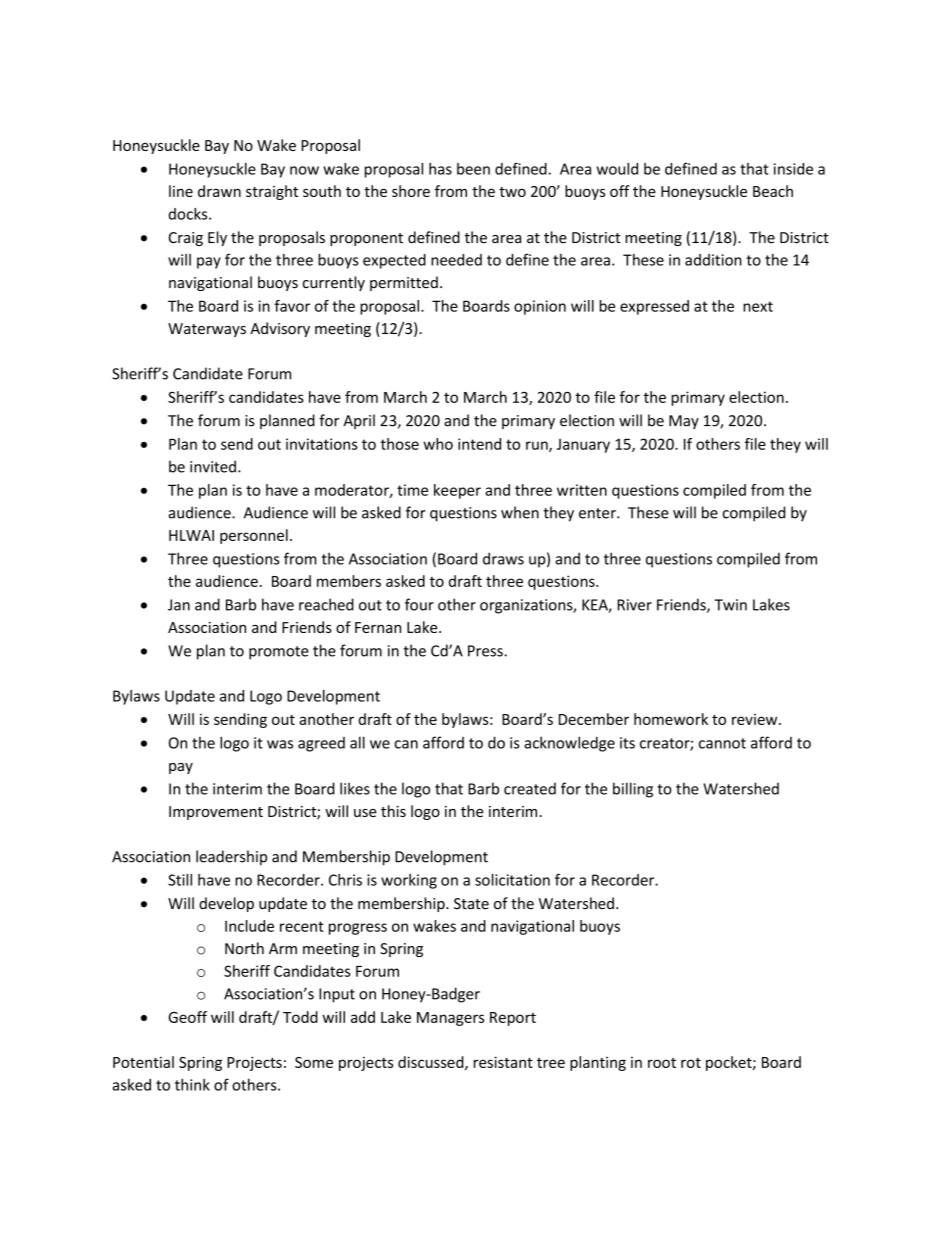 The image size is (952, 1233). I want to click on drawn, so click(219, 191).
